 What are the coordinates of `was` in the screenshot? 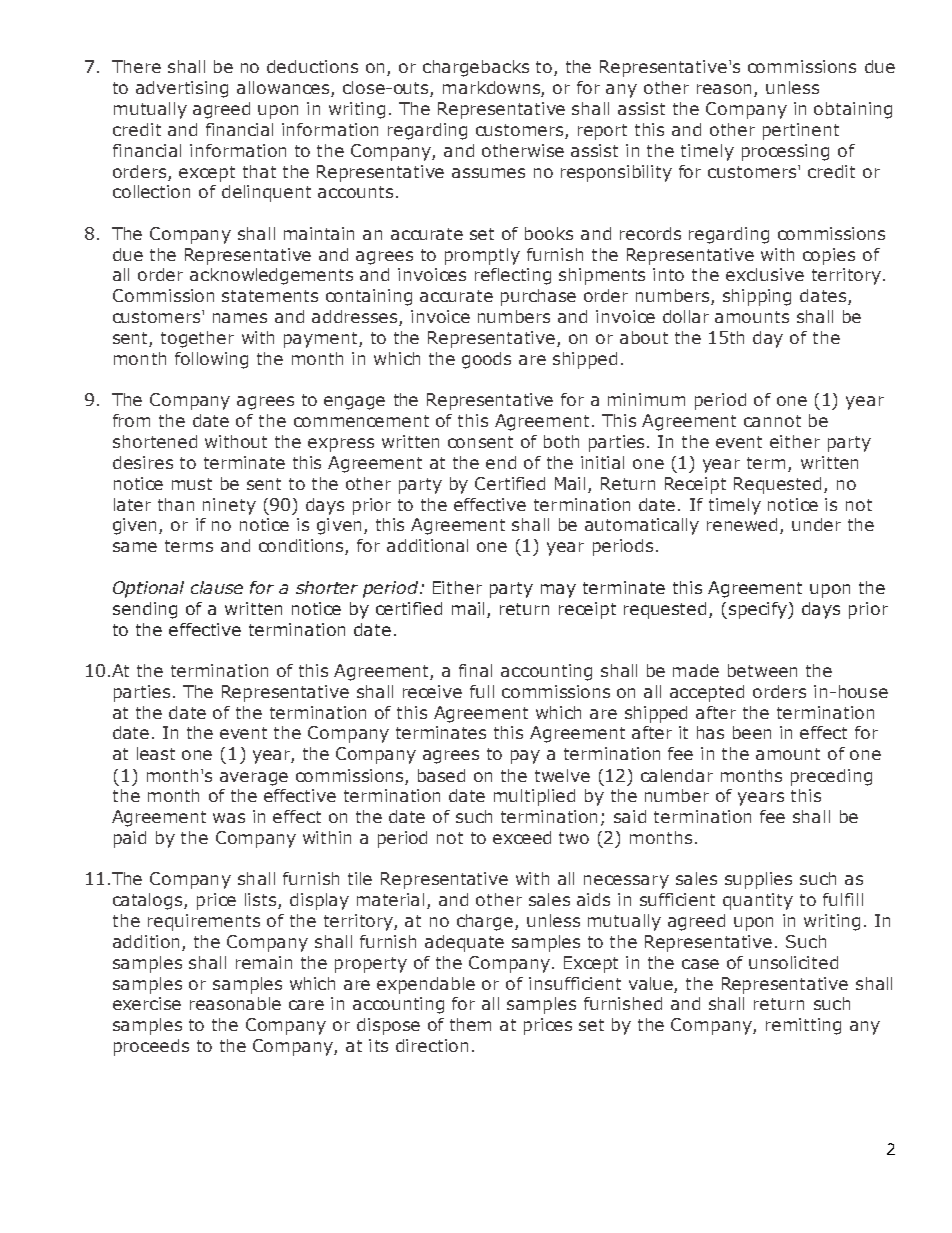 It's located at (229, 818).
